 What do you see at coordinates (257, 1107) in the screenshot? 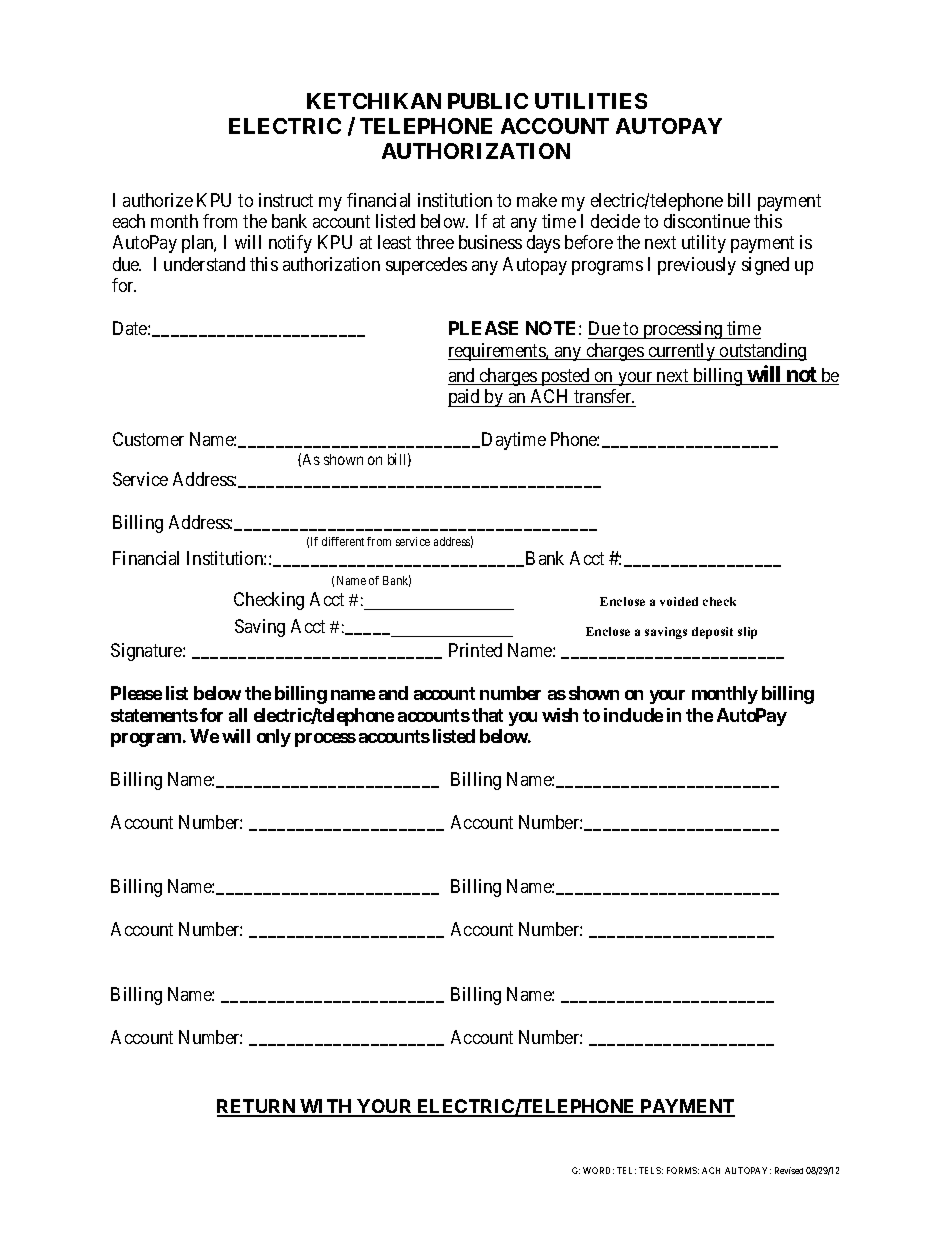
I see `RETURN` at bounding box center [257, 1107].
